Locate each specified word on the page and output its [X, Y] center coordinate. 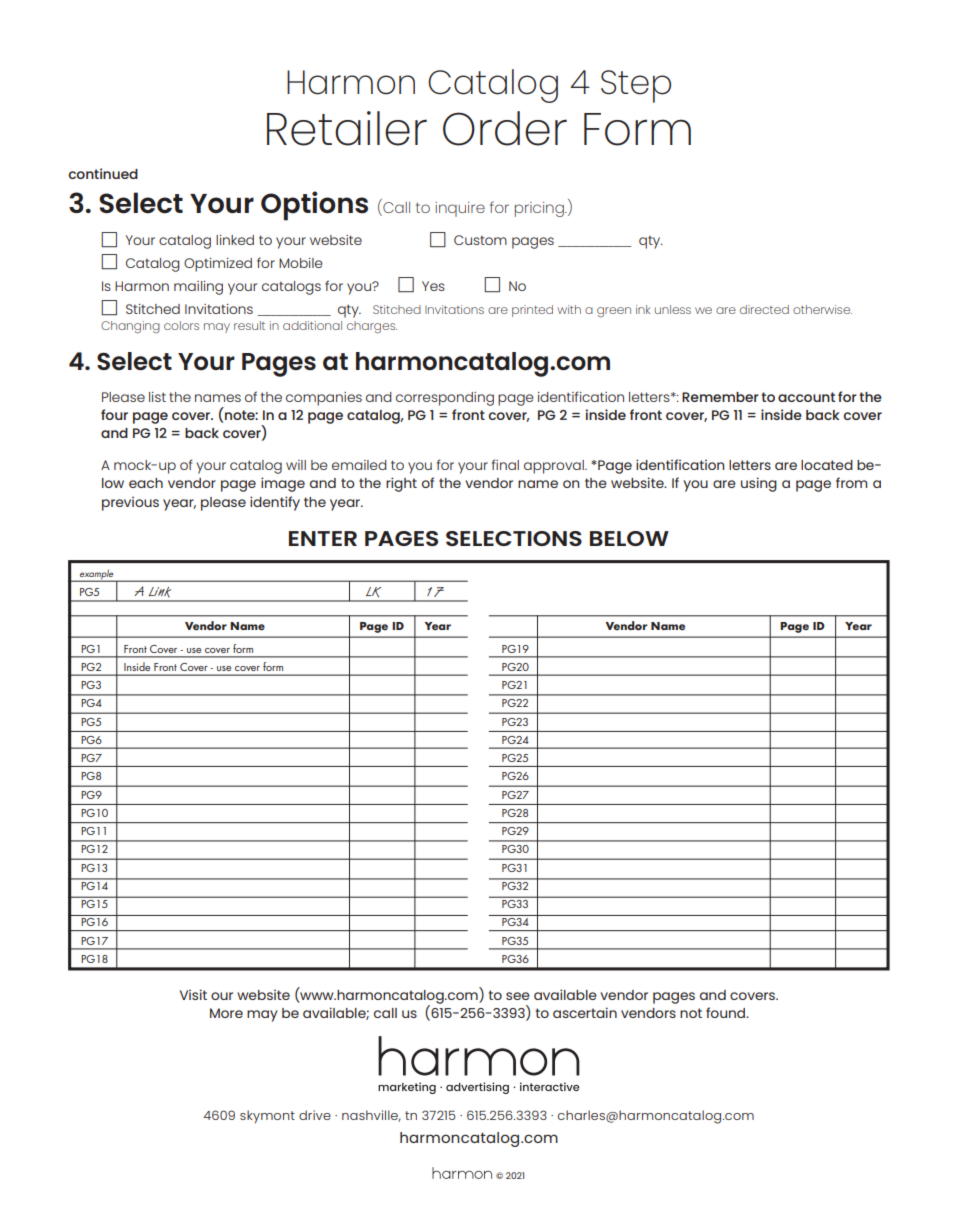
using [759, 484]
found [727, 1012]
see [518, 996]
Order [505, 128]
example [97, 575]
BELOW [629, 538]
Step [636, 86]
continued [103, 173]
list [157, 397]
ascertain [585, 1012]
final [505, 464]
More [226, 1013]
